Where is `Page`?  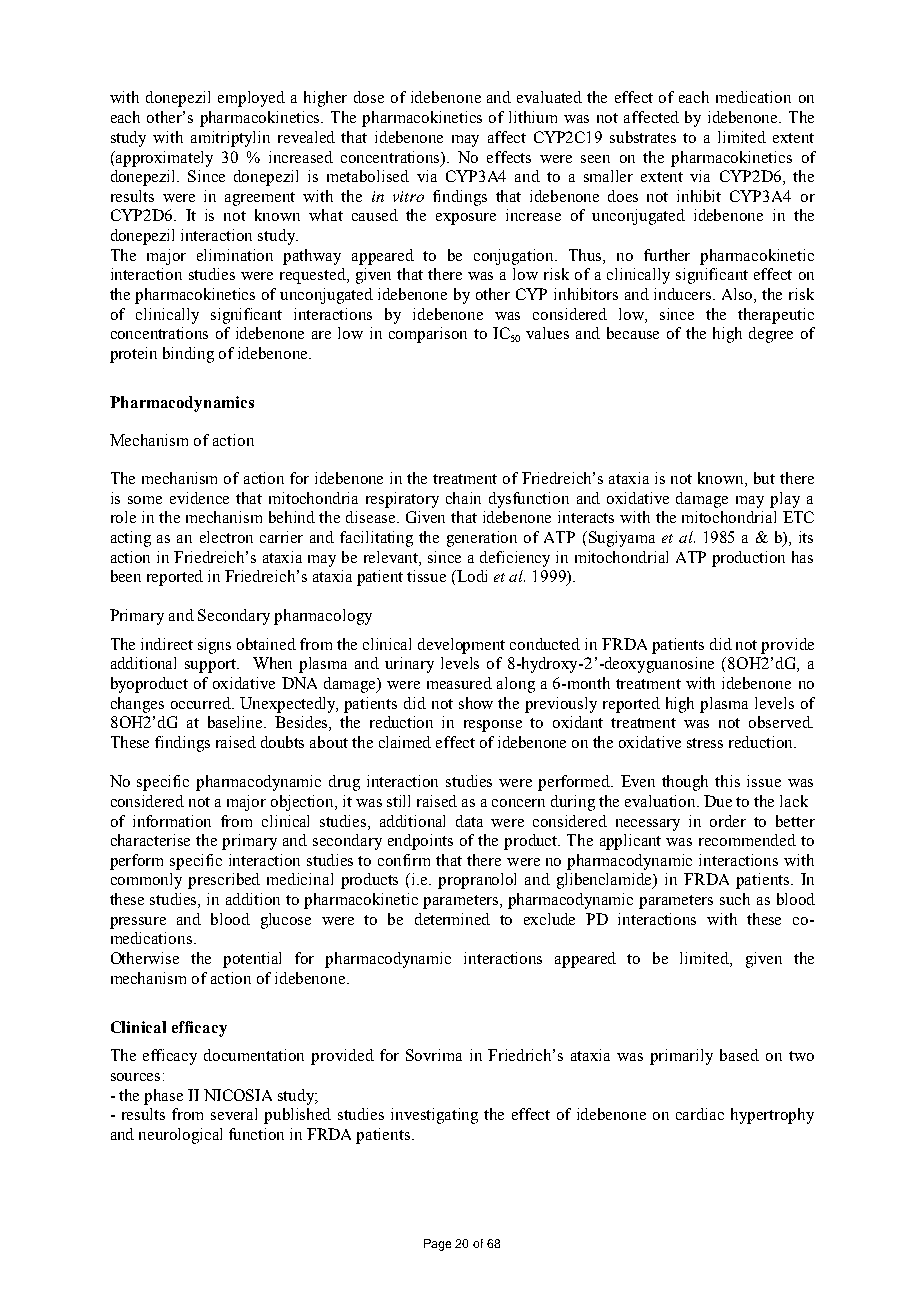 Page is located at coordinates (437, 1245).
